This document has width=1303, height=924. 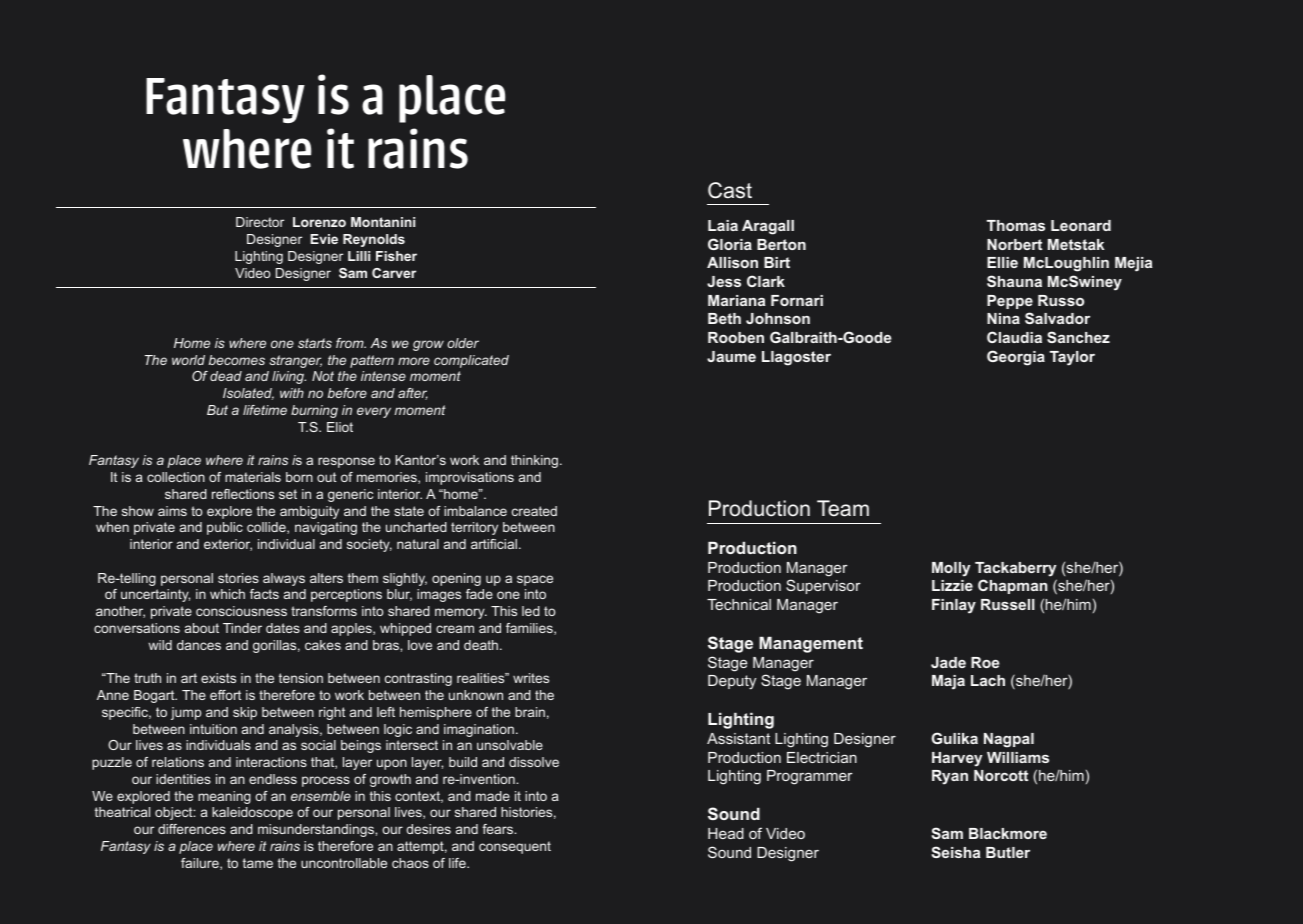 What do you see at coordinates (988, 680) in the document?
I see `Lach` at bounding box center [988, 680].
